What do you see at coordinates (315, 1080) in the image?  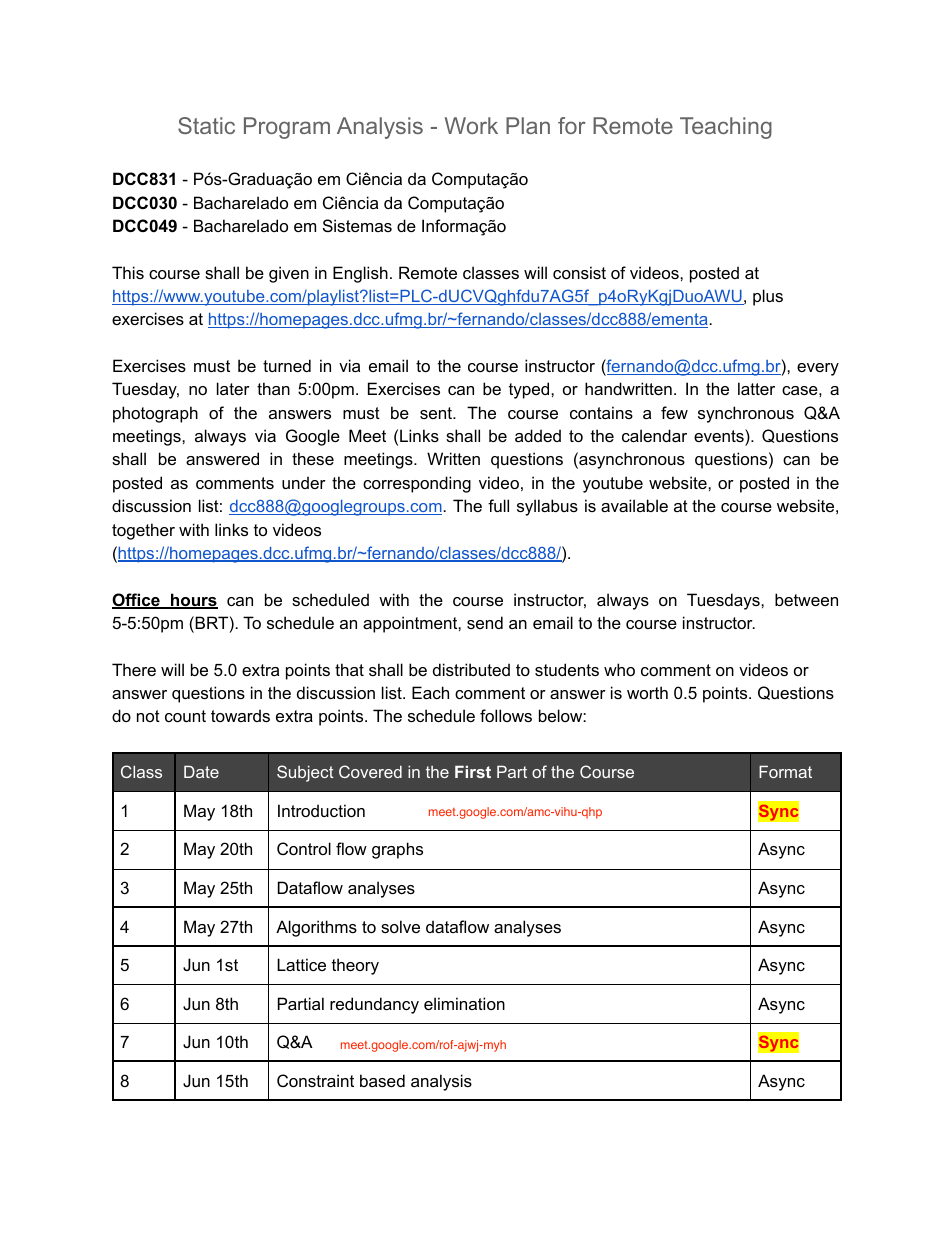 I see `Constraint` at bounding box center [315, 1080].
